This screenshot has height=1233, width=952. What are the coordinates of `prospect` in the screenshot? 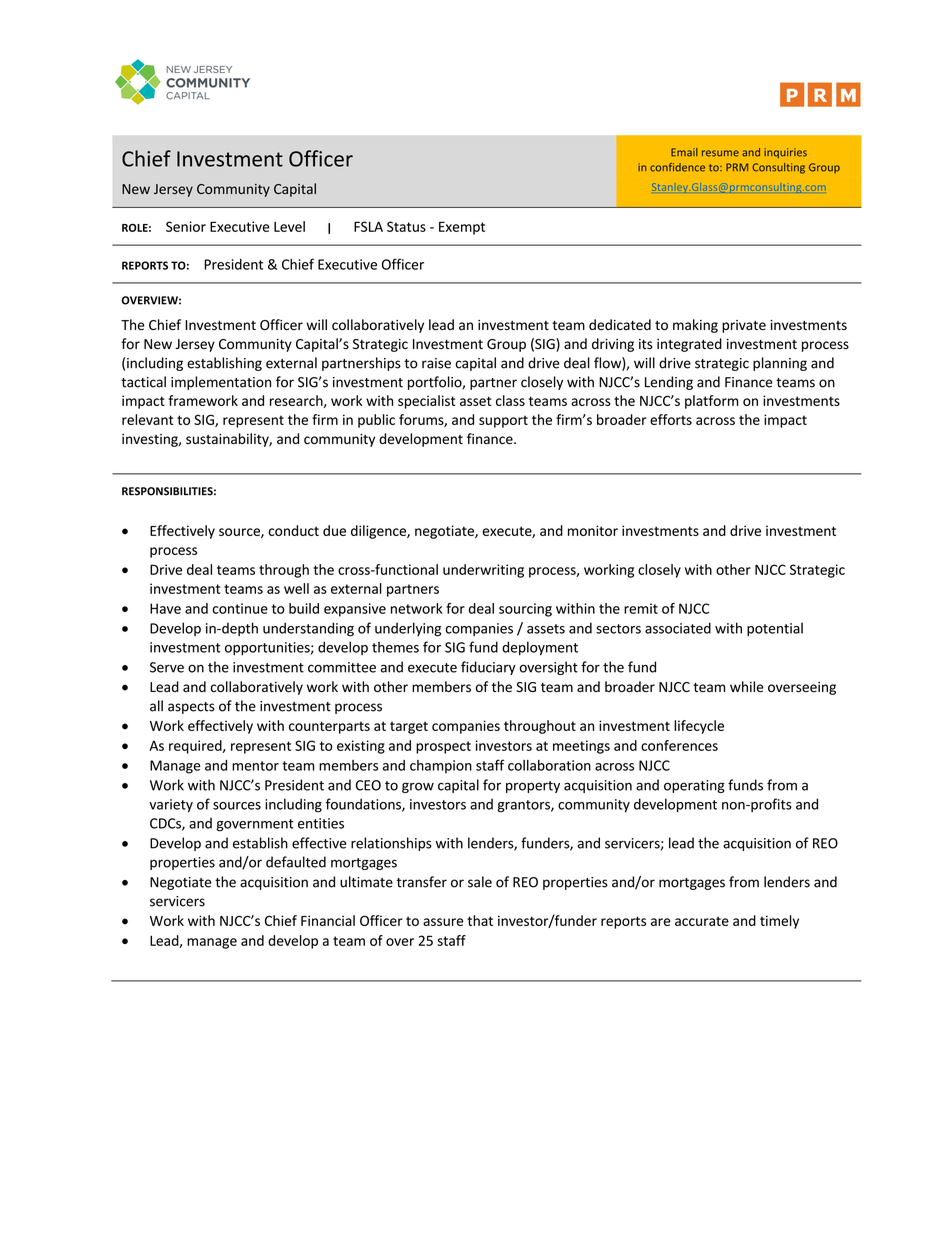 It's located at (443, 747).
